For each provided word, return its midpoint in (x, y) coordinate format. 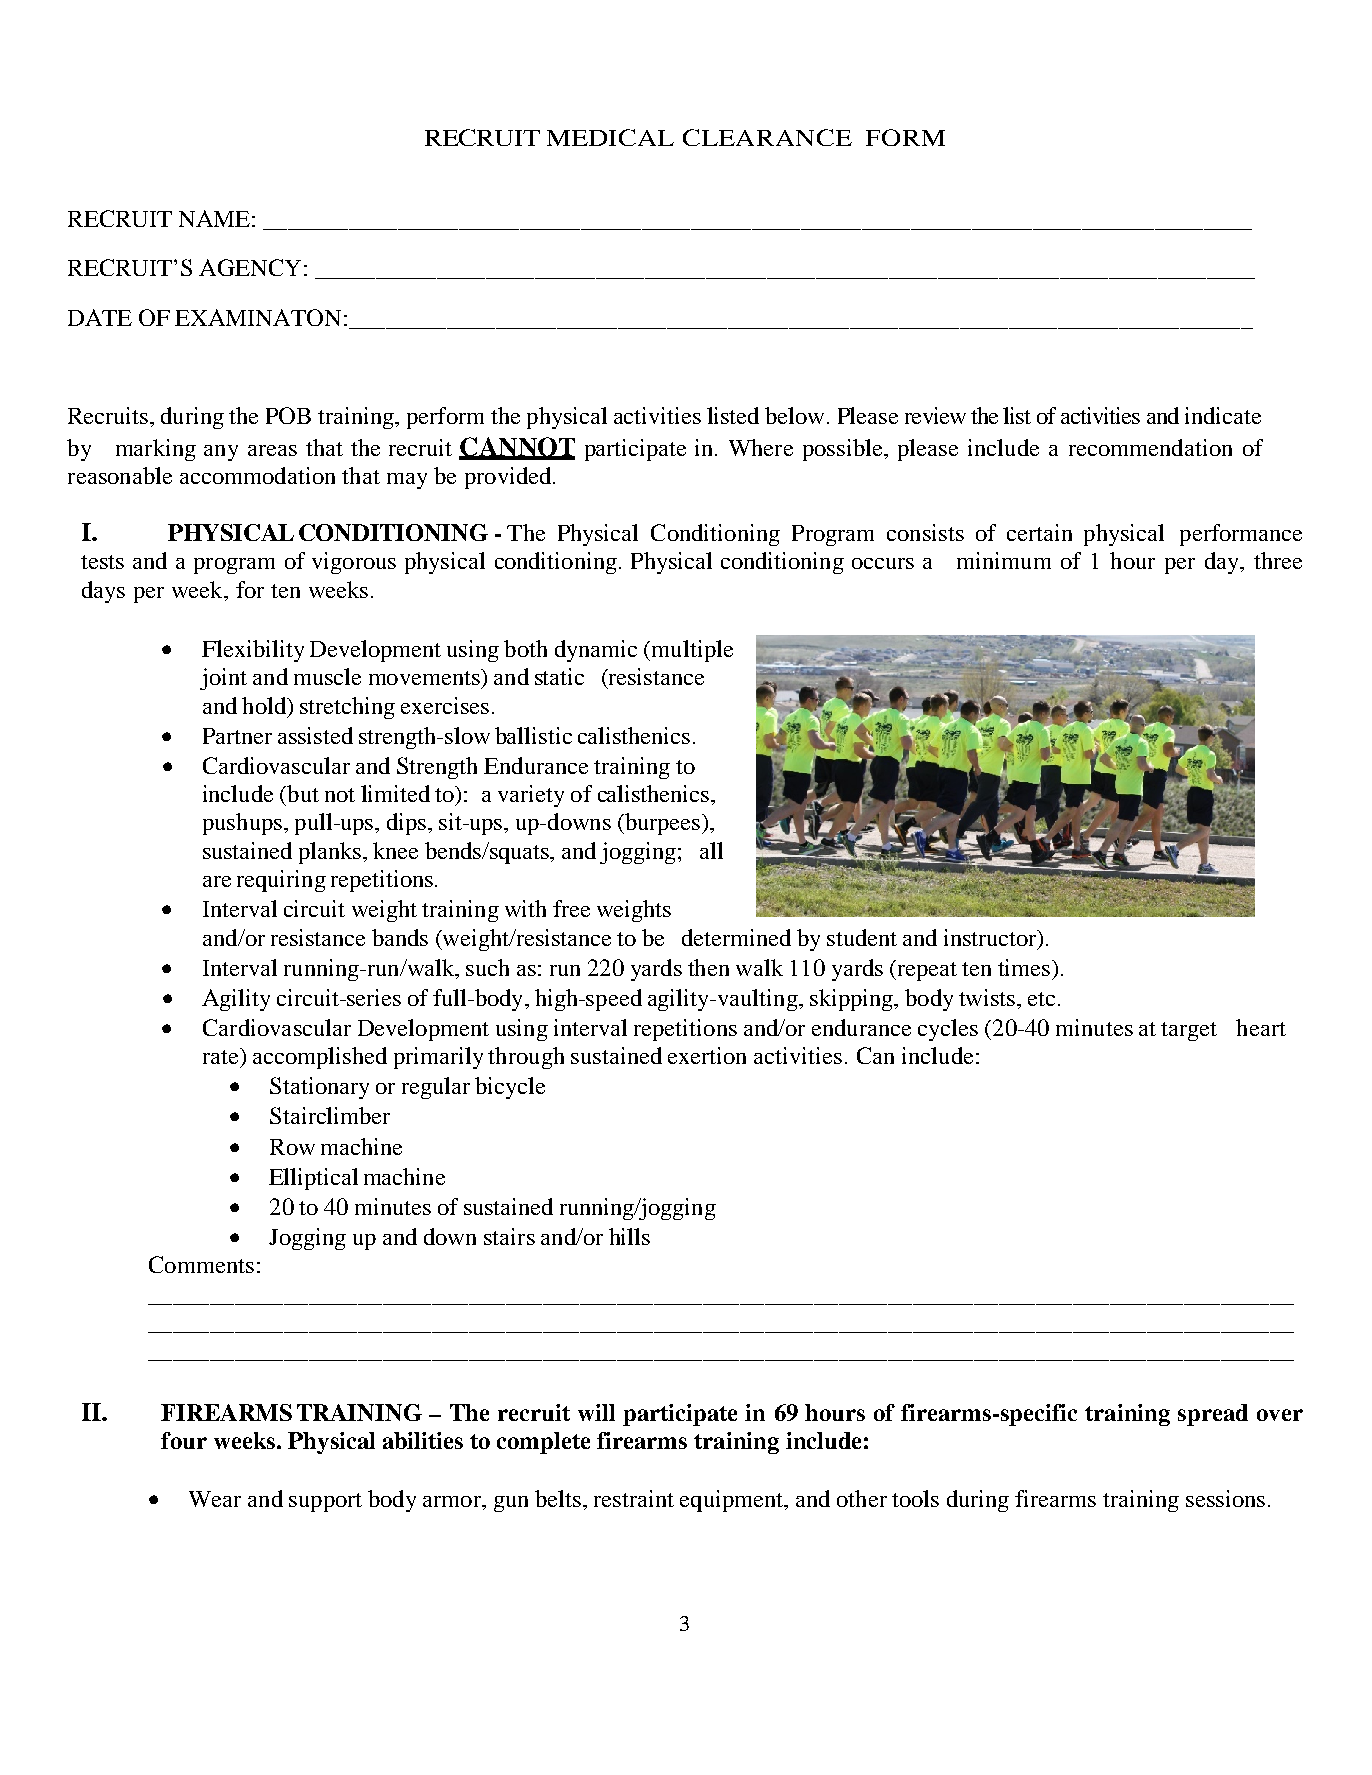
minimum (1004, 560)
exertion (707, 1055)
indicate (1223, 415)
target (1189, 1031)
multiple (691, 651)
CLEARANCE (767, 137)
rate (222, 1056)
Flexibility (253, 651)
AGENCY (250, 267)
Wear (215, 1499)
